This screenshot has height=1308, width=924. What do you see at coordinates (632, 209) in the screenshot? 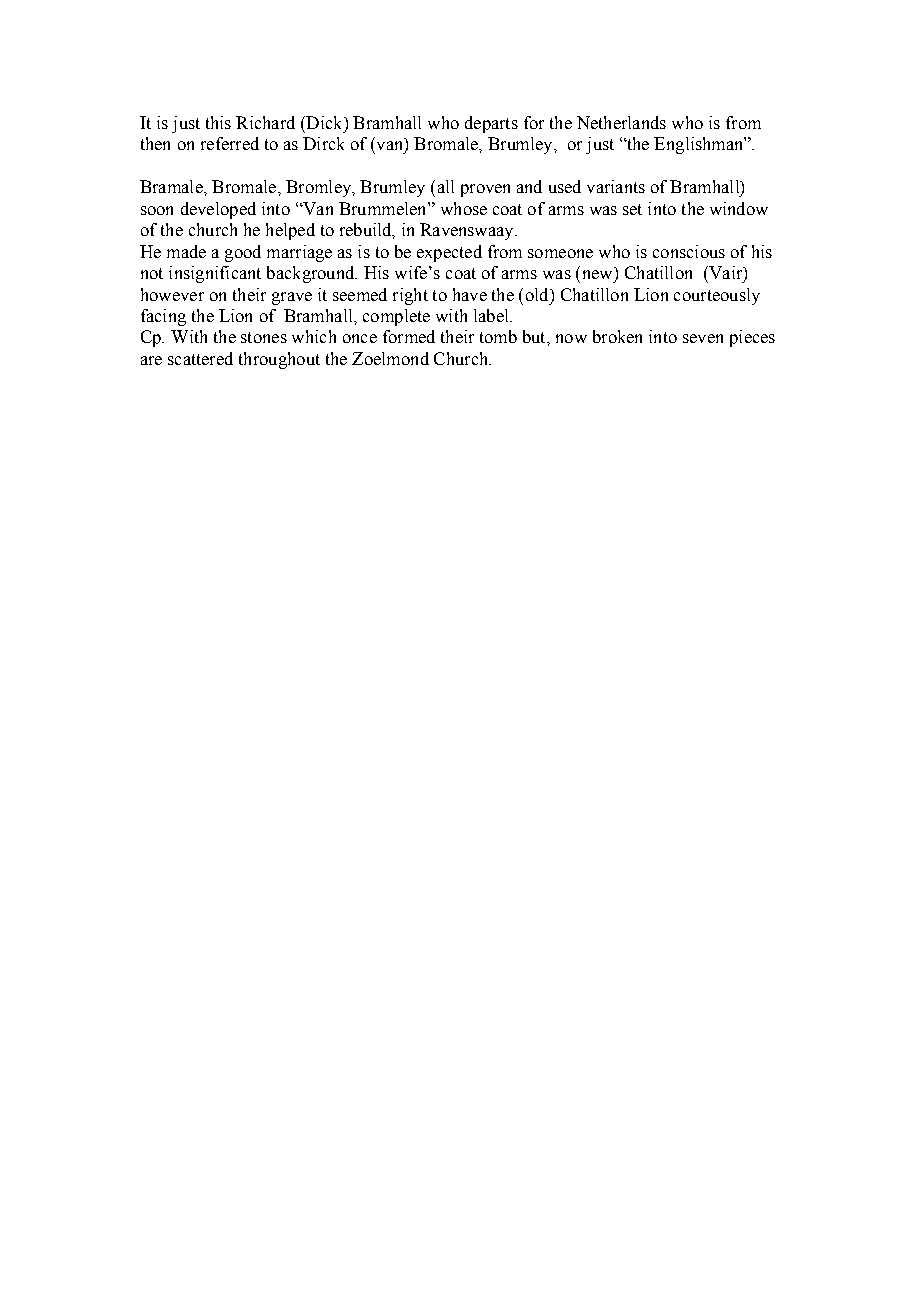
I see `set` at bounding box center [632, 209].
